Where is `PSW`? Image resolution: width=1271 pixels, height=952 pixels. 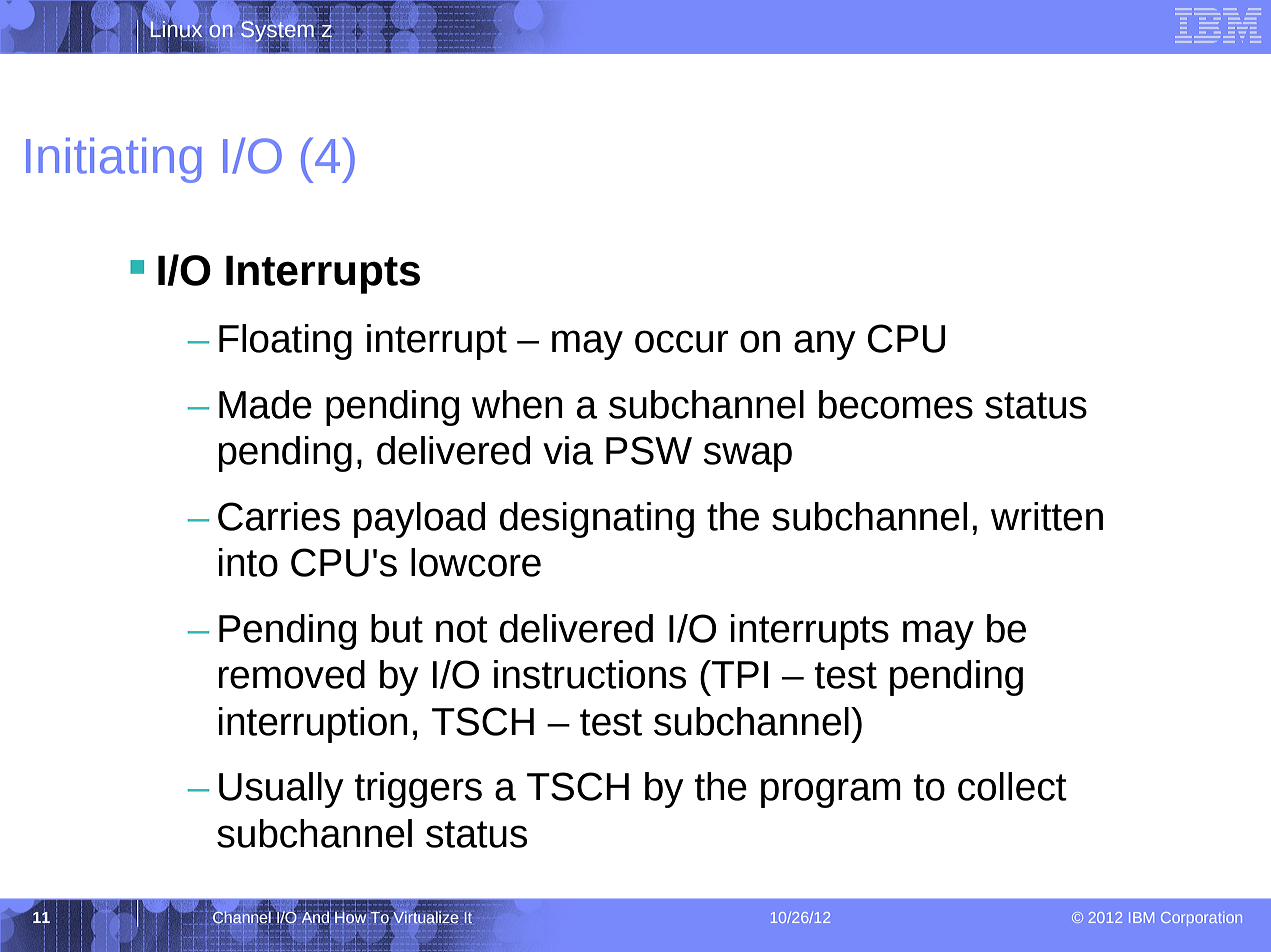 PSW is located at coordinates (649, 450).
